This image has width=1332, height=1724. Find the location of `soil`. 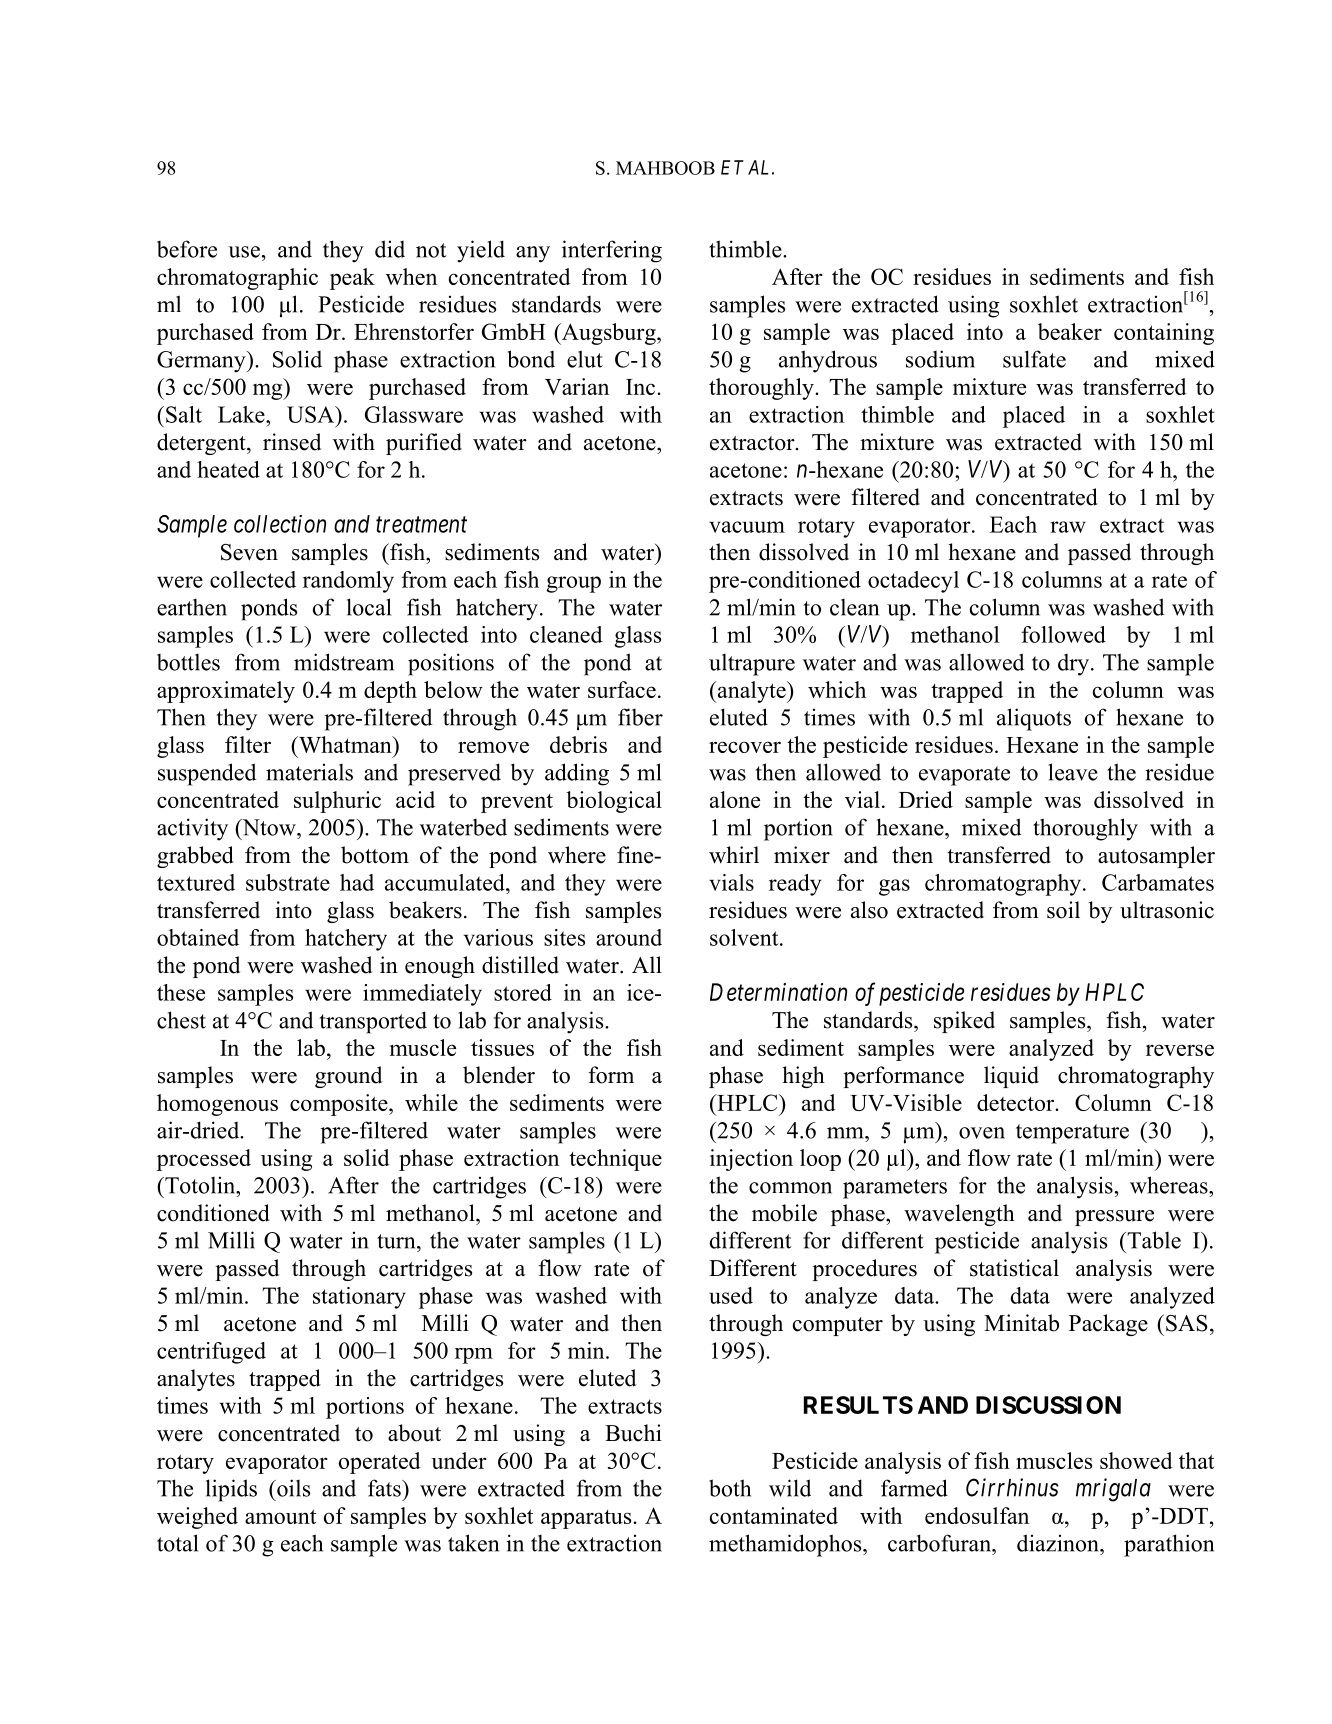

soil is located at coordinates (1063, 910).
